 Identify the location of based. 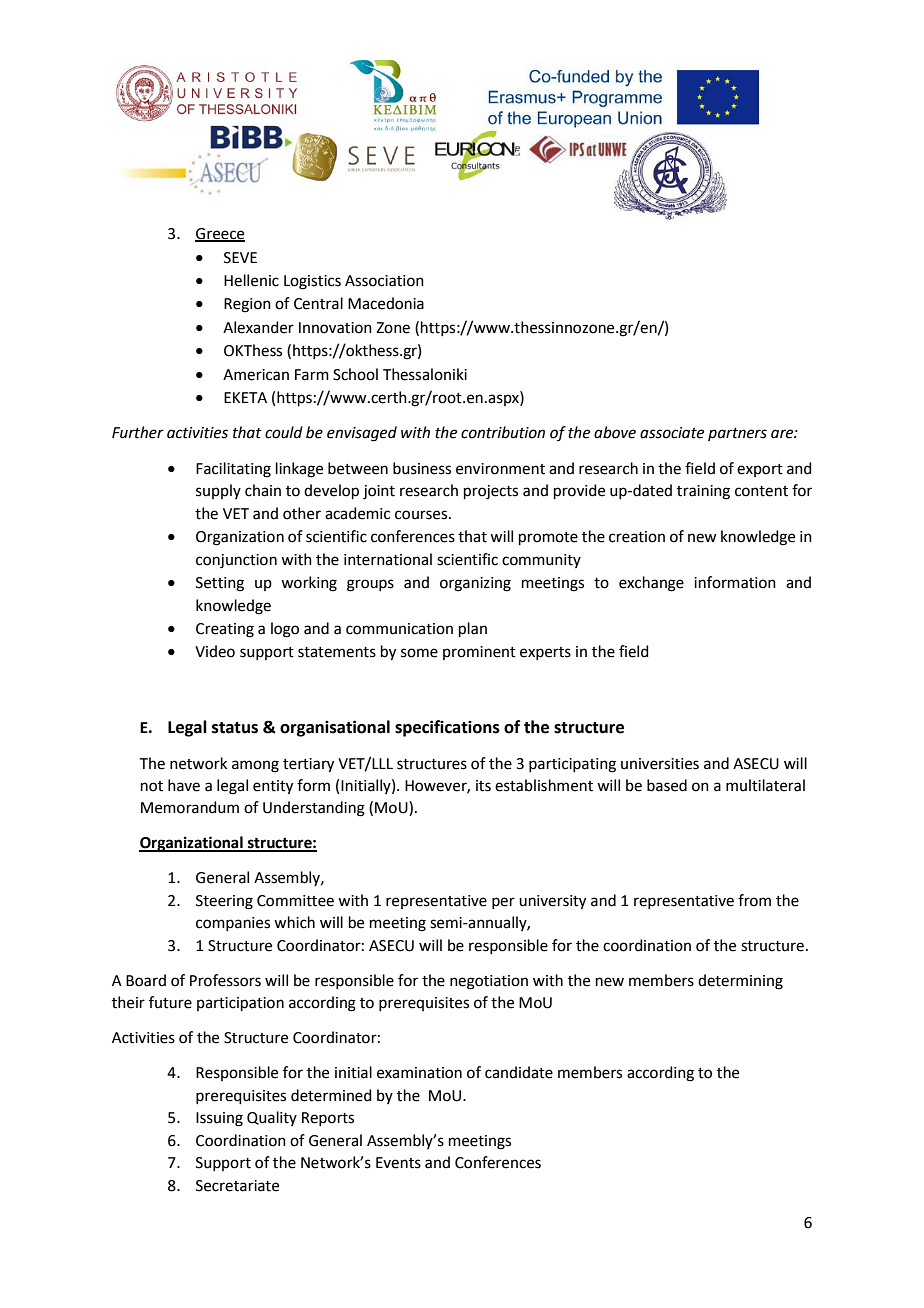
(667, 785).
